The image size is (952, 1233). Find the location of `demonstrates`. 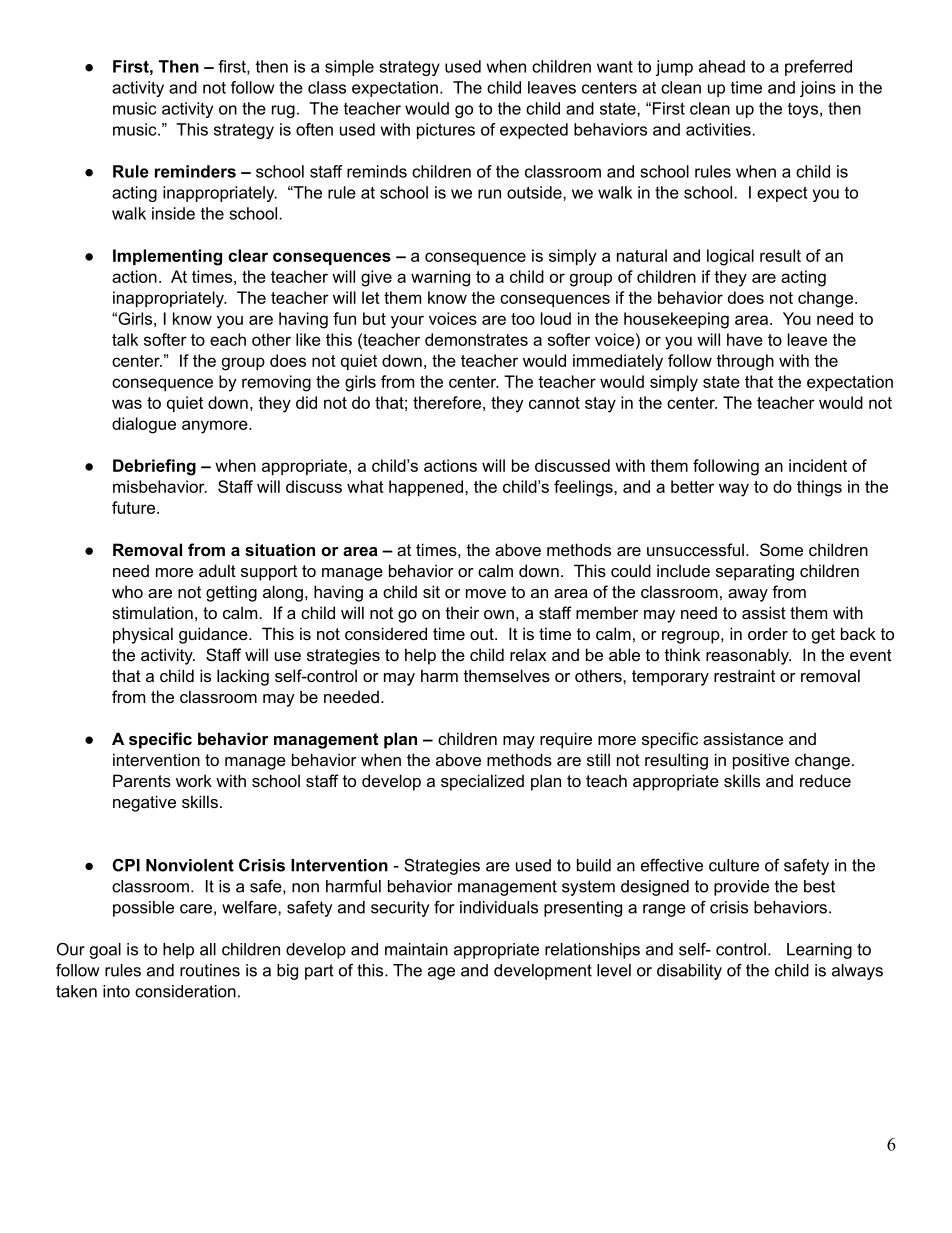

demonstrates is located at coordinates (476, 339).
